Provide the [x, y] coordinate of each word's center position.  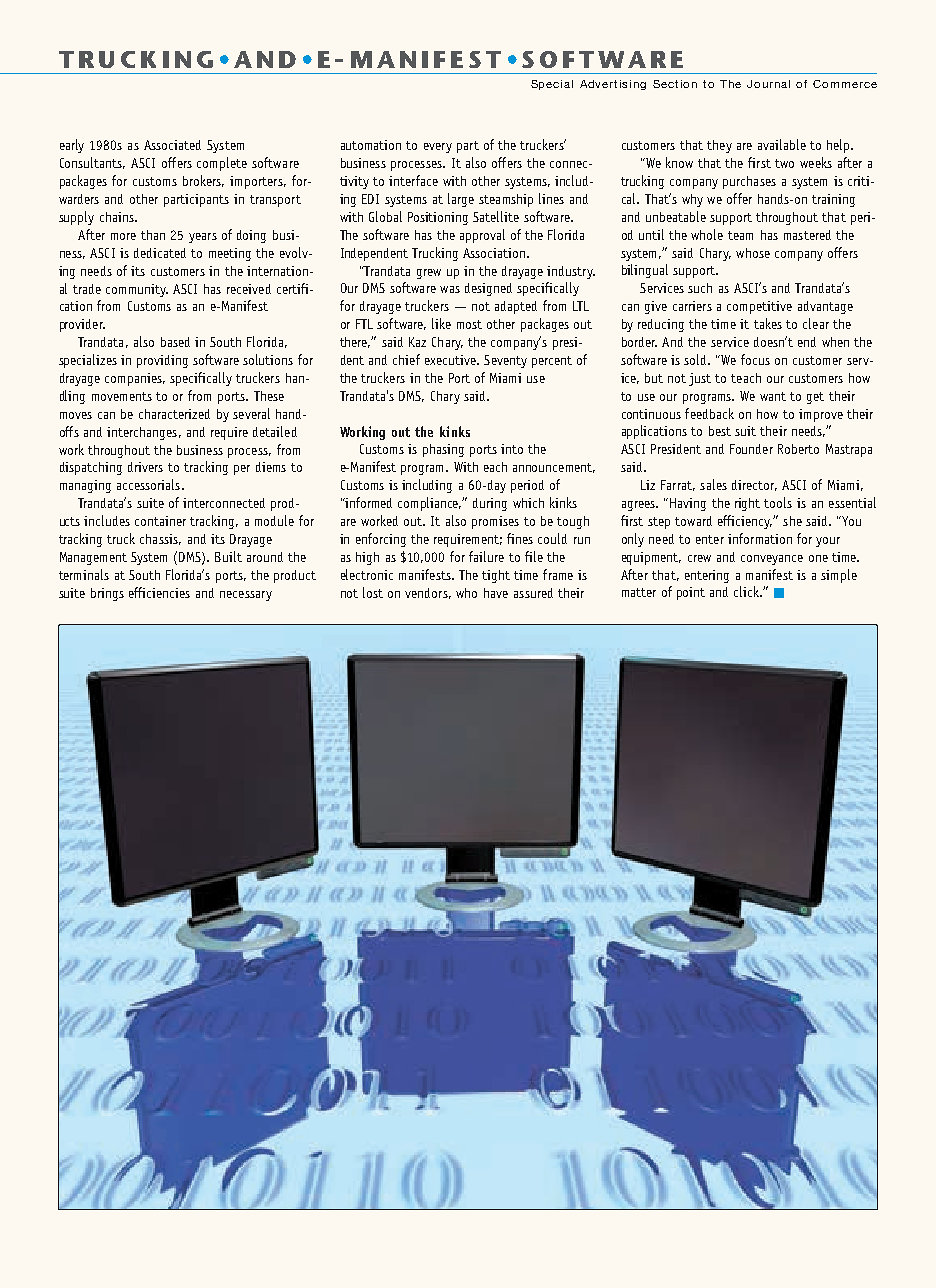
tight [496, 576]
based [175, 342]
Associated [172, 145]
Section [675, 84]
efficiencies [159, 592]
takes [768, 323]
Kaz [417, 342]
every [438, 148]
